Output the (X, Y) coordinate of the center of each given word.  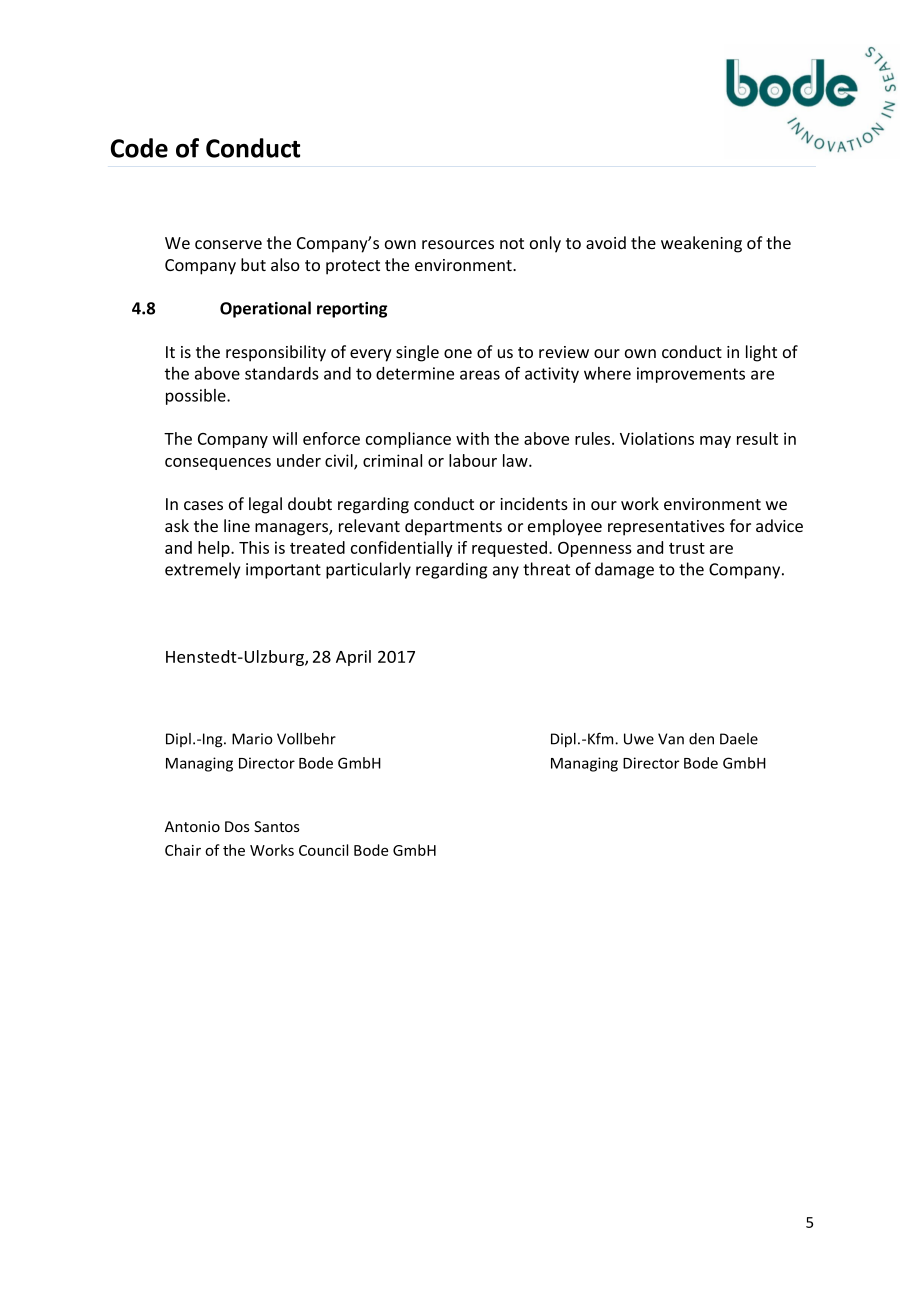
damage (624, 570)
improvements (691, 375)
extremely (202, 570)
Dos (237, 826)
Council (323, 850)
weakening (701, 244)
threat (546, 569)
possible (197, 397)
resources (458, 244)
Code (139, 148)
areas (480, 375)
